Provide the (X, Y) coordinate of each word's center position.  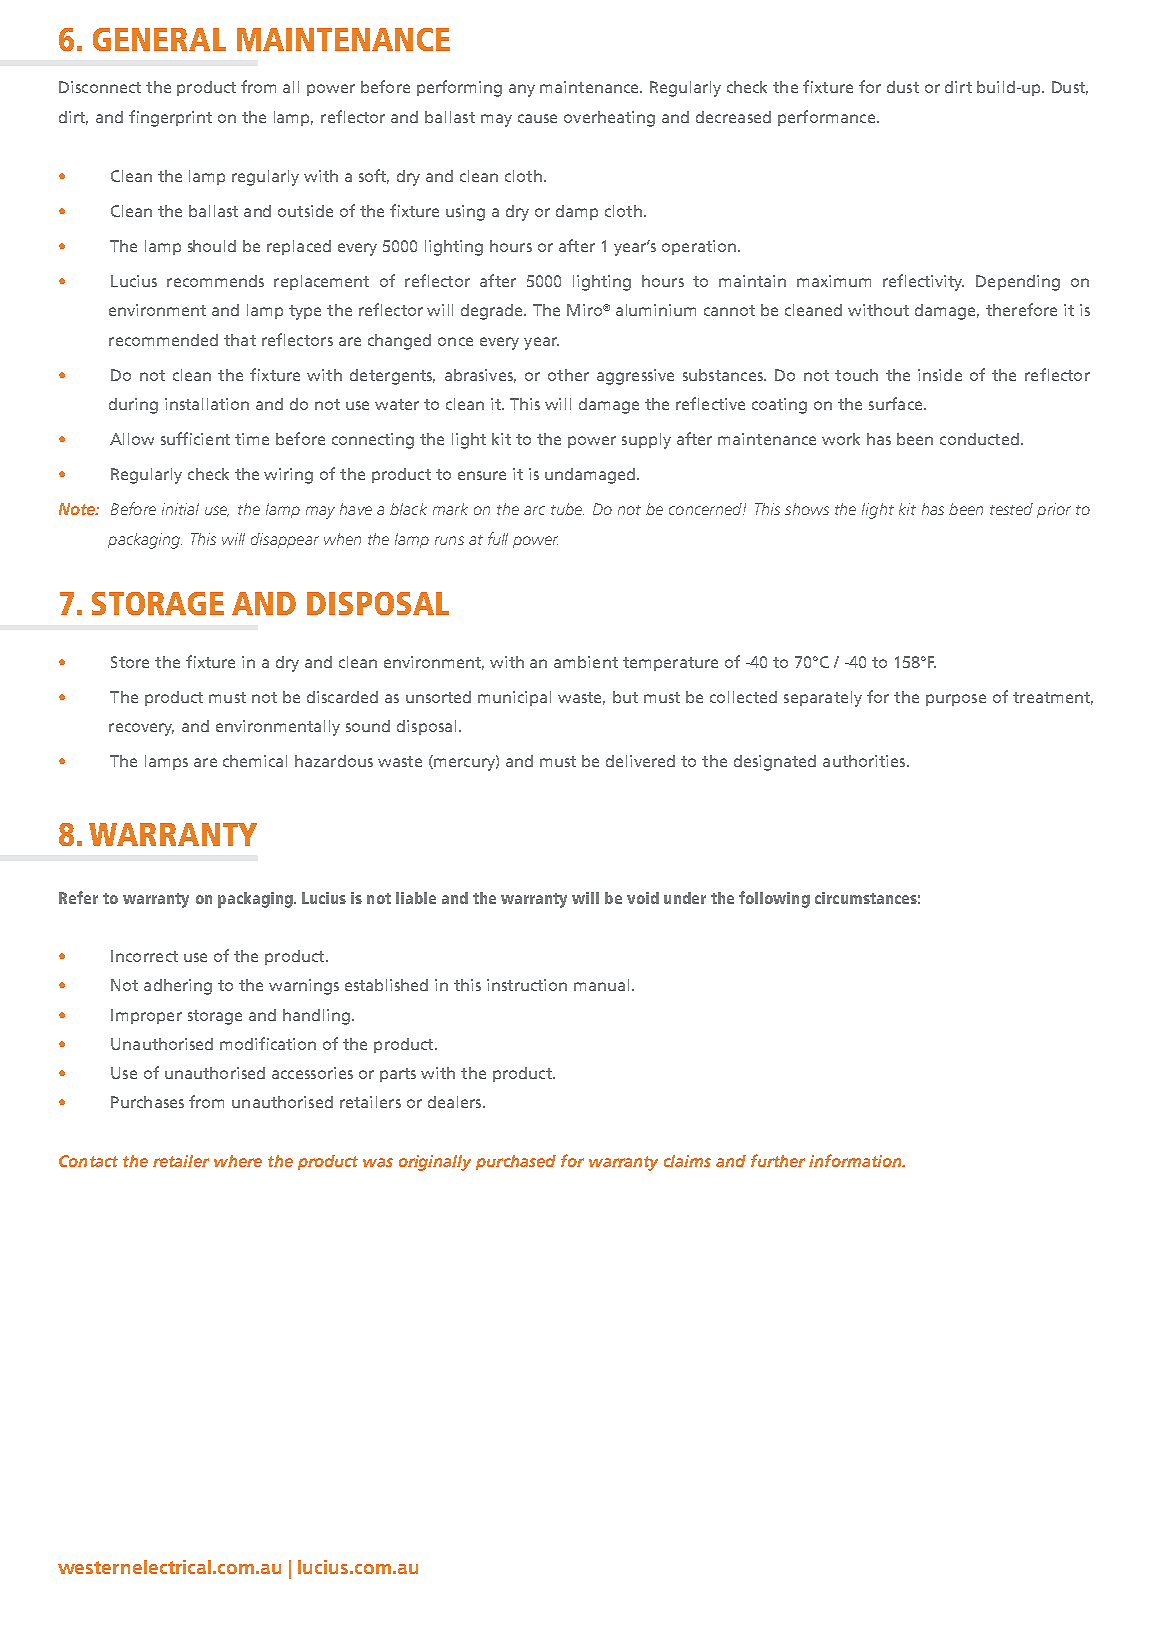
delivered (640, 761)
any (522, 90)
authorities (865, 761)
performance (826, 118)
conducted (979, 439)
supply (646, 441)
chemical (255, 761)
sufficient (195, 438)
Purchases (147, 1102)
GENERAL (159, 39)
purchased (516, 1162)
